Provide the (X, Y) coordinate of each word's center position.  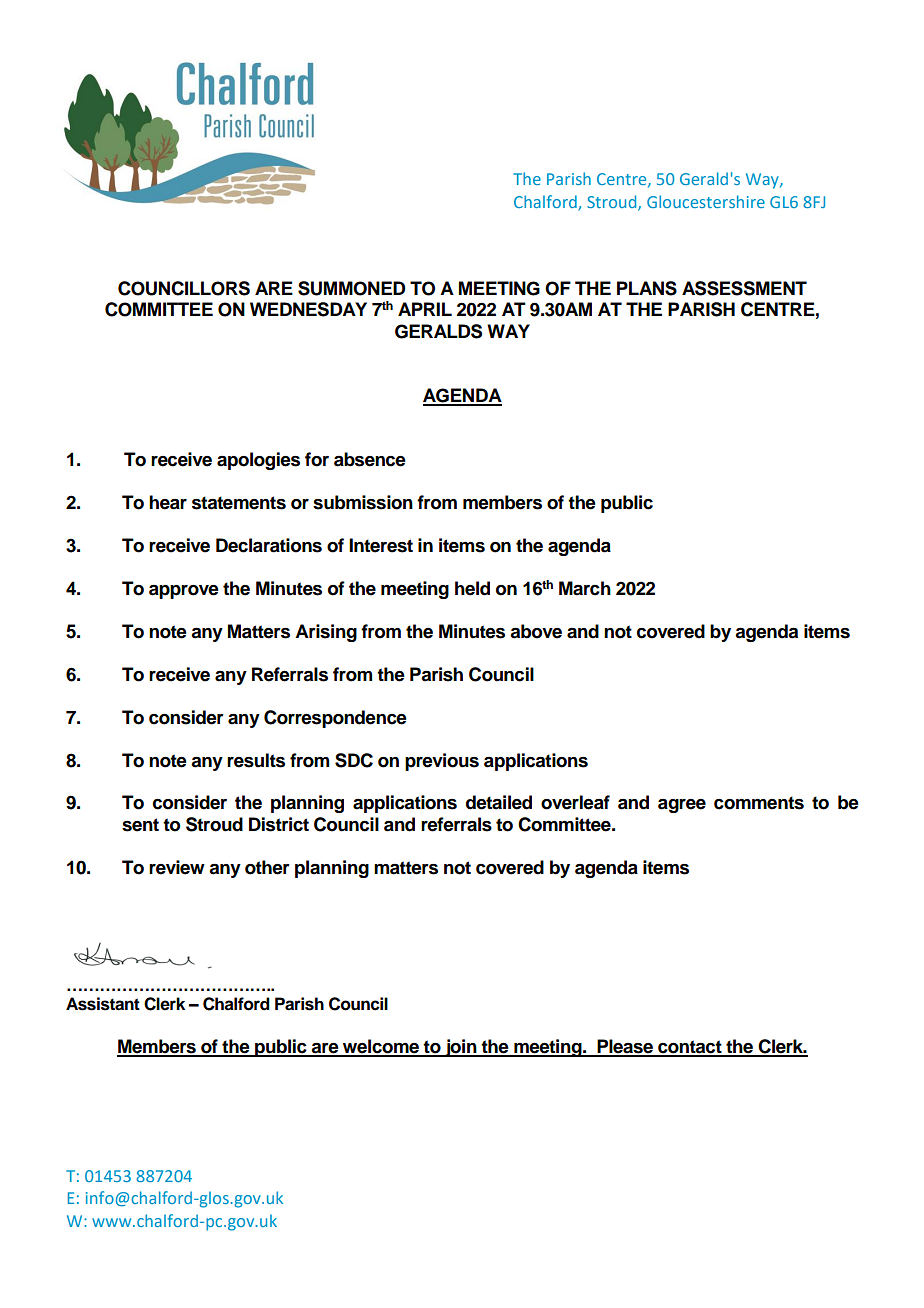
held (472, 588)
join (461, 1048)
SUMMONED (352, 288)
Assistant (103, 1004)
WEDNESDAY (308, 309)
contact (690, 1048)
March (585, 588)
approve (184, 592)
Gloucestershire (706, 201)
